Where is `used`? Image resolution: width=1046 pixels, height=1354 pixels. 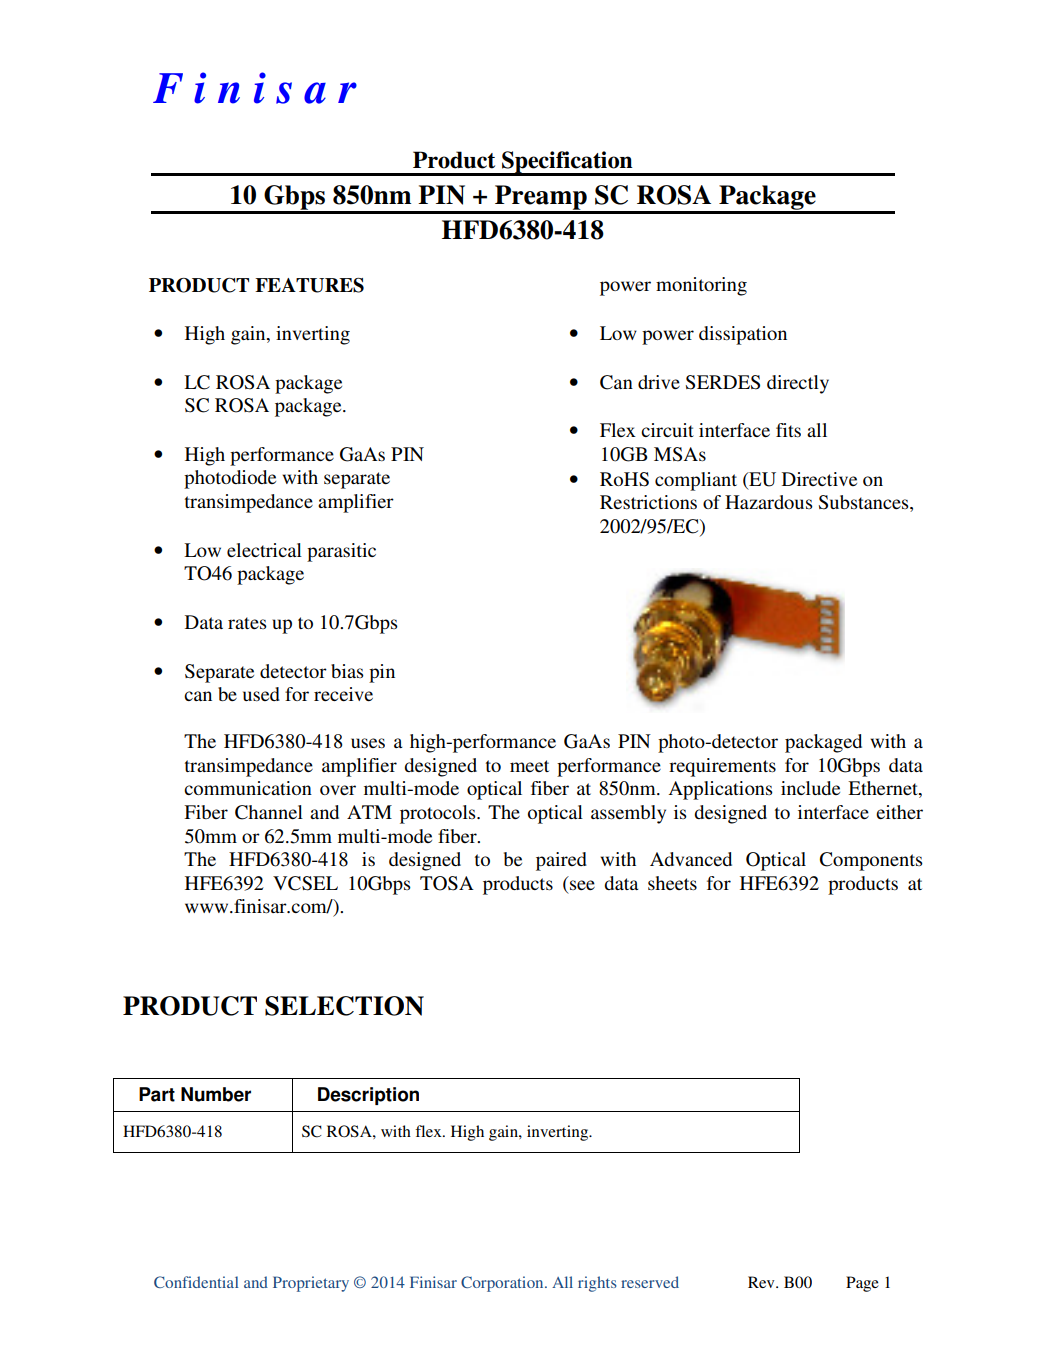 used is located at coordinates (261, 694).
